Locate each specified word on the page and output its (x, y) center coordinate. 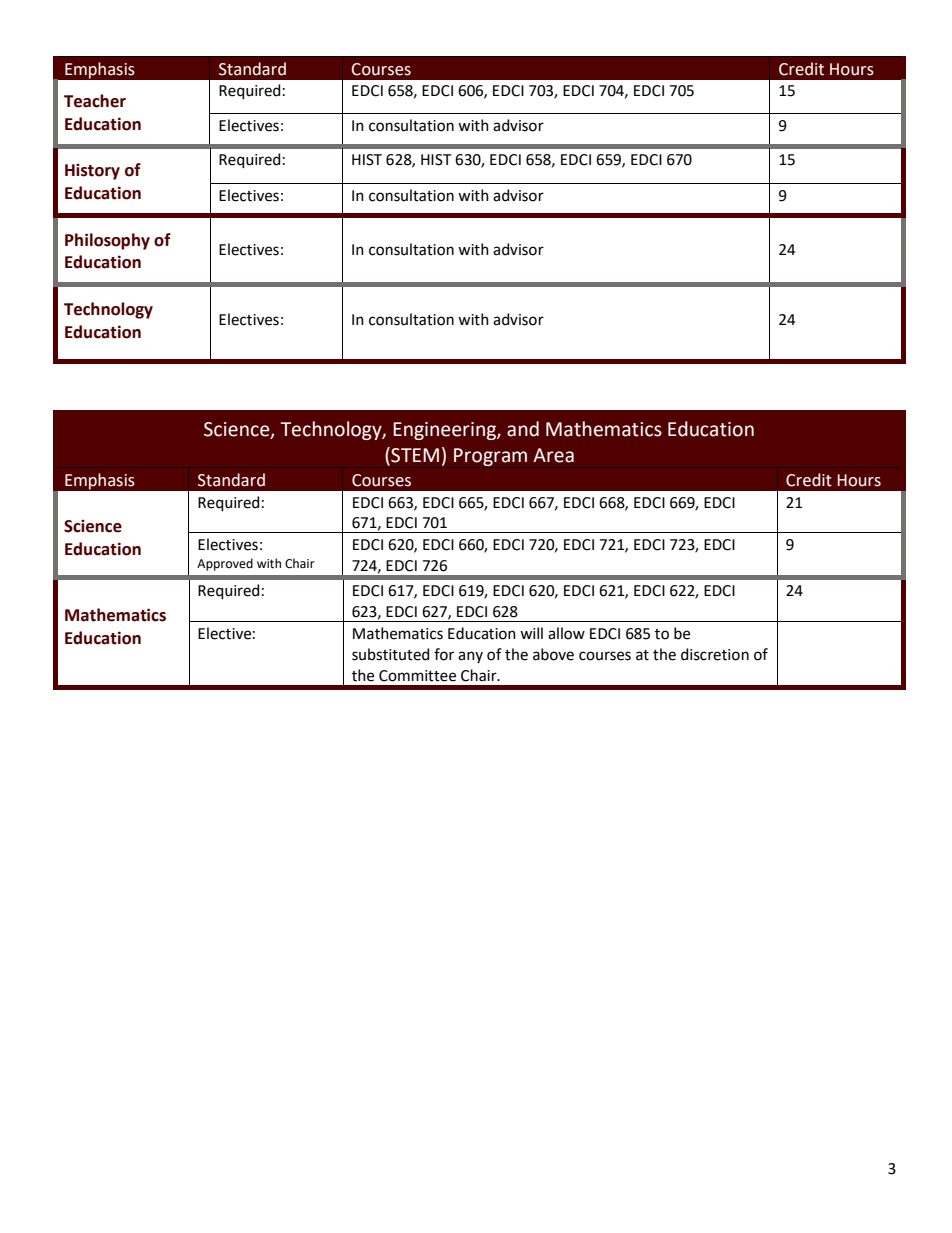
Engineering (445, 431)
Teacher (95, 101)
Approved (225, 564)
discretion (715, 654)
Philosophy (107, 241)
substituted (390, 654)
